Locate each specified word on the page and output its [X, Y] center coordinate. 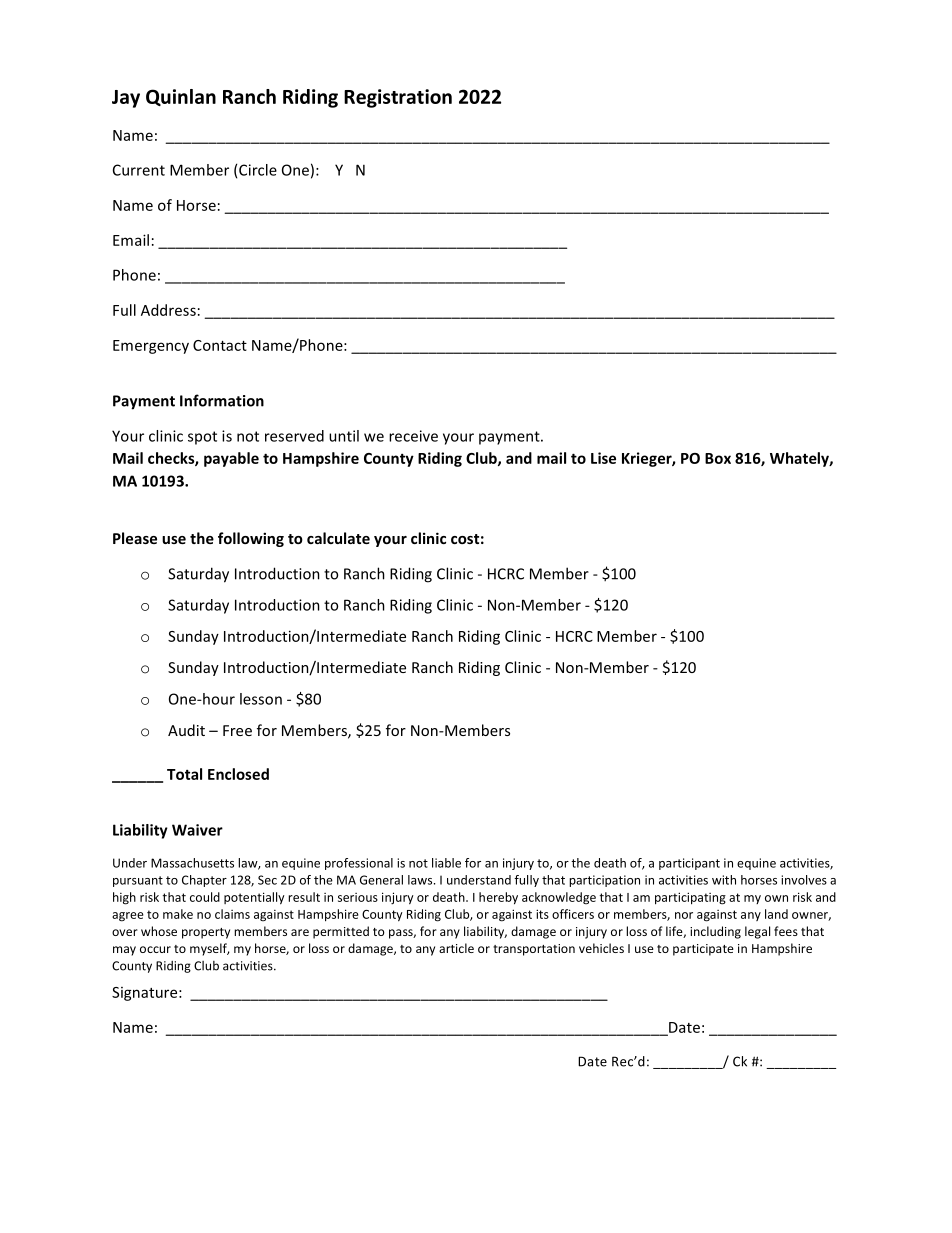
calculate [338, 538]
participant [689, 864]
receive [413, 436]
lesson [261, 699]
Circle [258, 170]
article [456, 948]
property [206, 933]
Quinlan [181, 97]
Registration [398, 98]
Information [222, 400]
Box [718, 458]
